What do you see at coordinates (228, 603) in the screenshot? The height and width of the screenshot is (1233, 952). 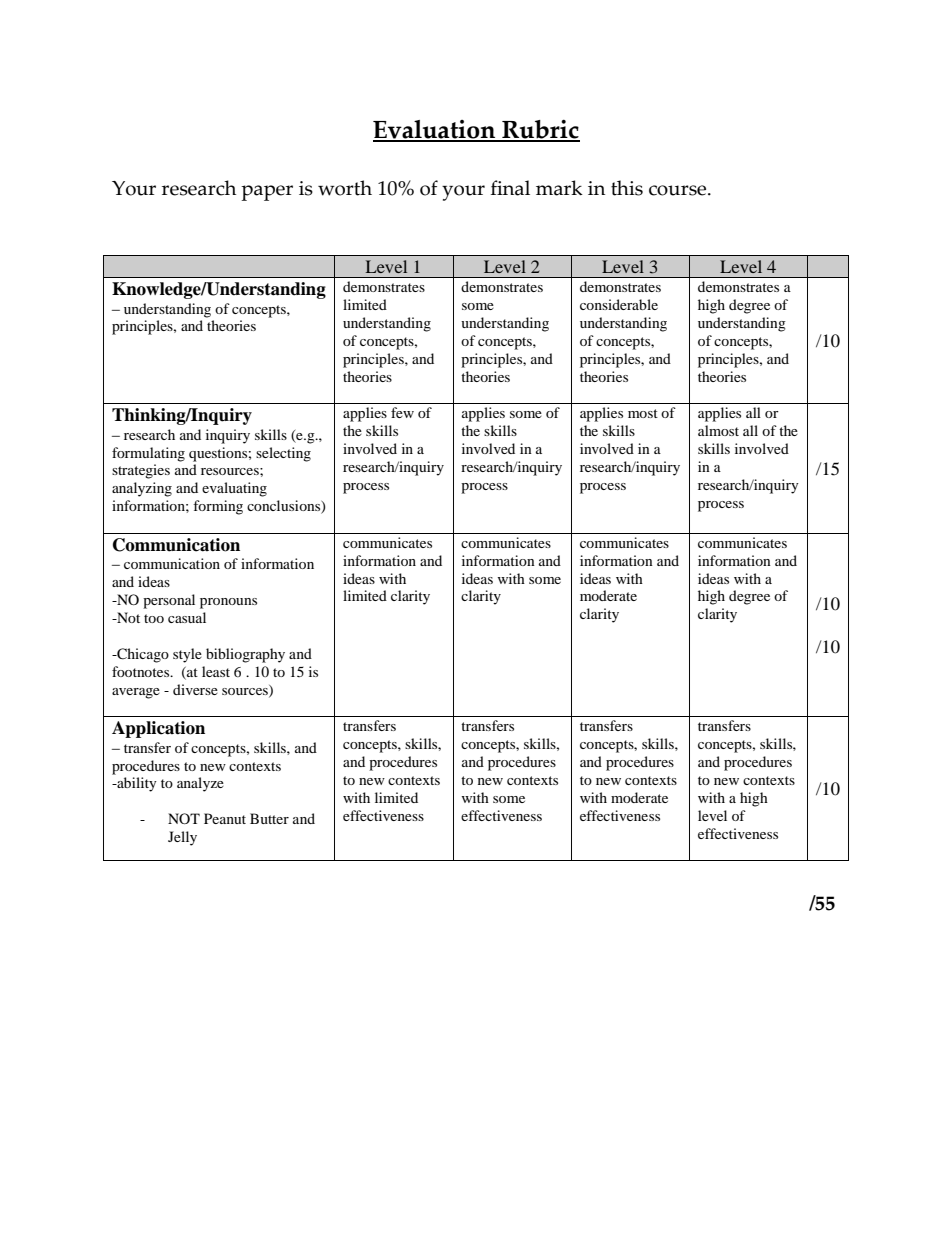 I see `pronouns` at bounding box center [228, 603].
